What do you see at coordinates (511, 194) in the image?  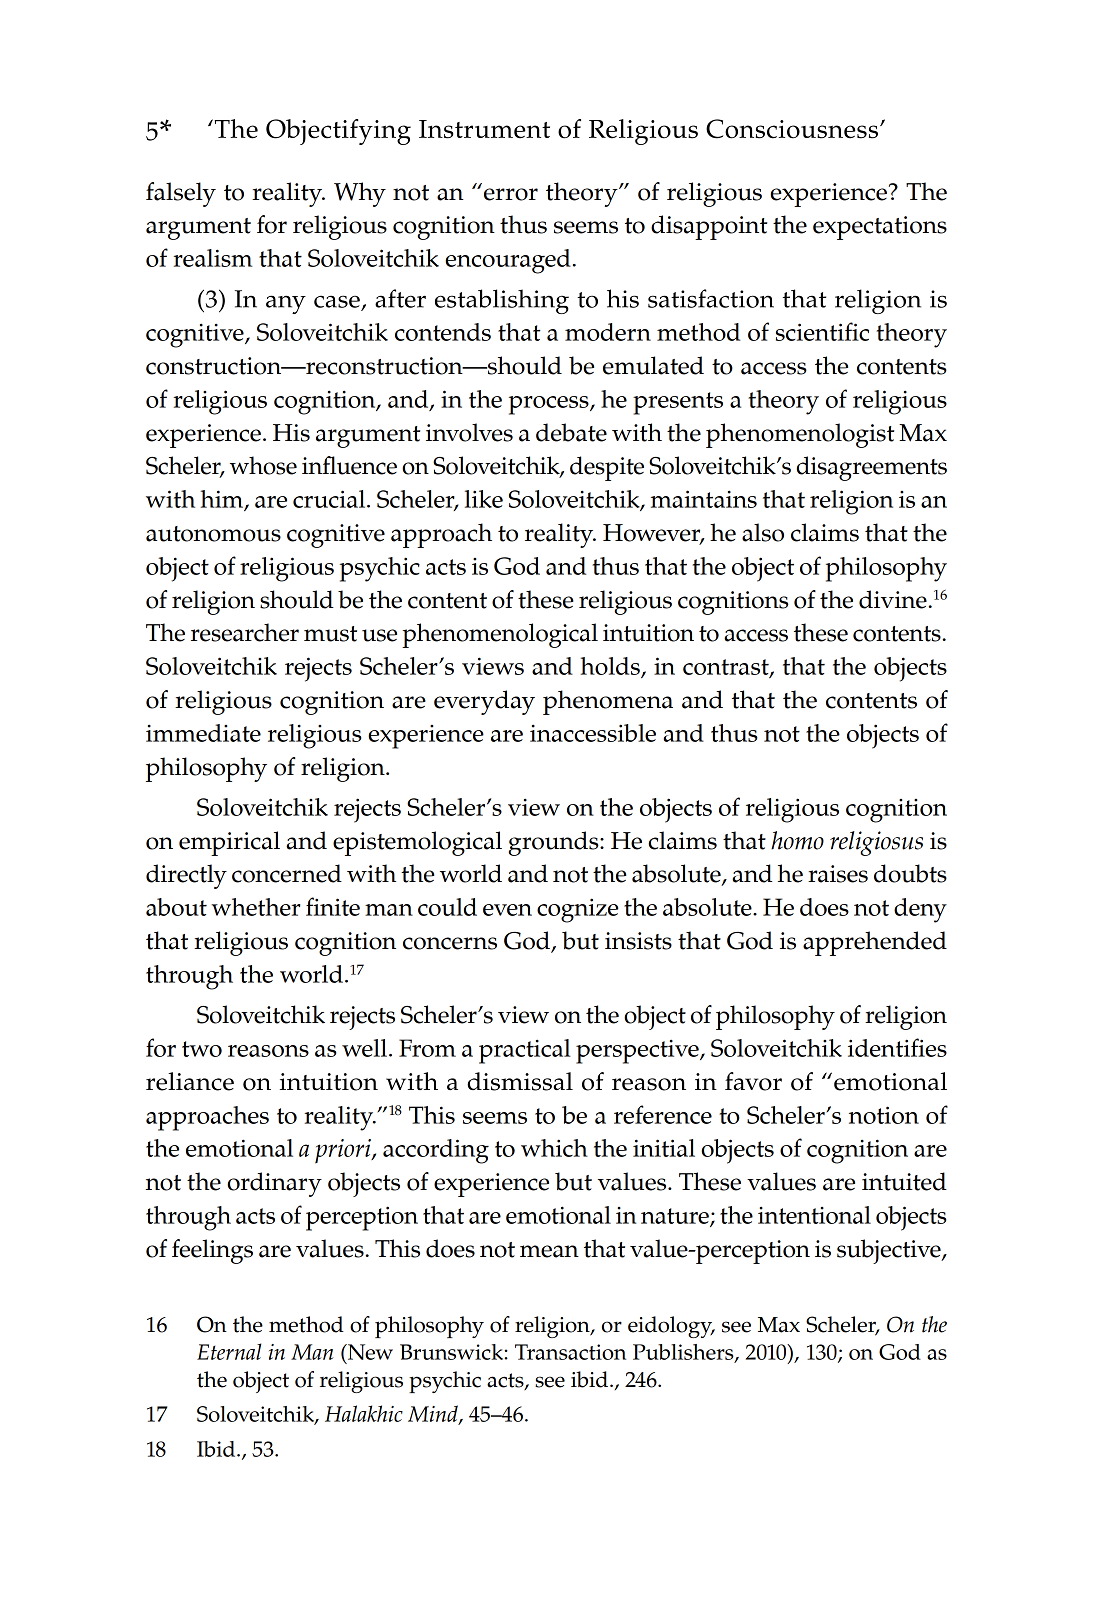 I see `error` at bounding box center [511, 194].
